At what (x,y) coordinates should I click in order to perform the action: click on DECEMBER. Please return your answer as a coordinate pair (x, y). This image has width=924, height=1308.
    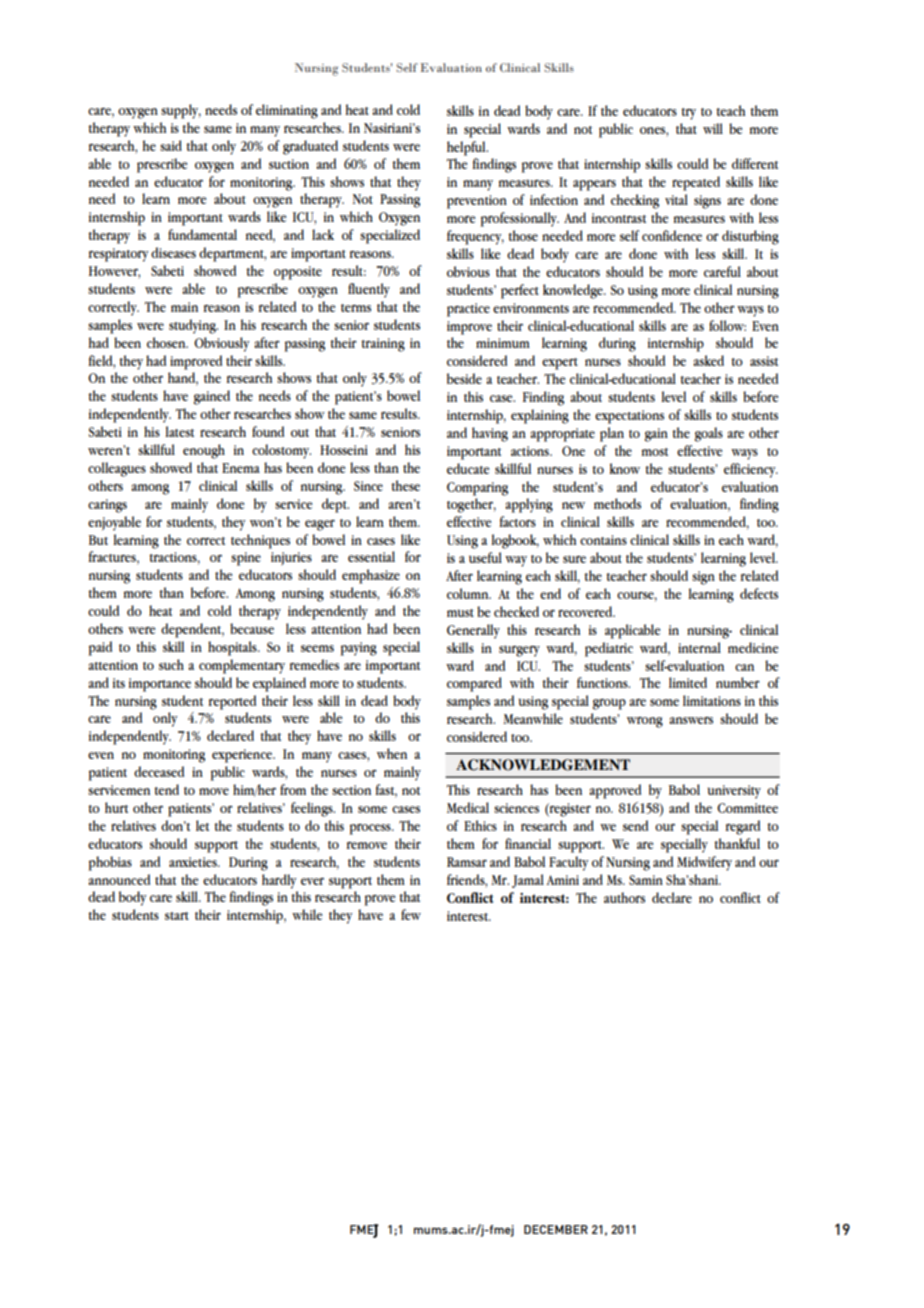
    Looking at the image, I should click on (556, 1229).
